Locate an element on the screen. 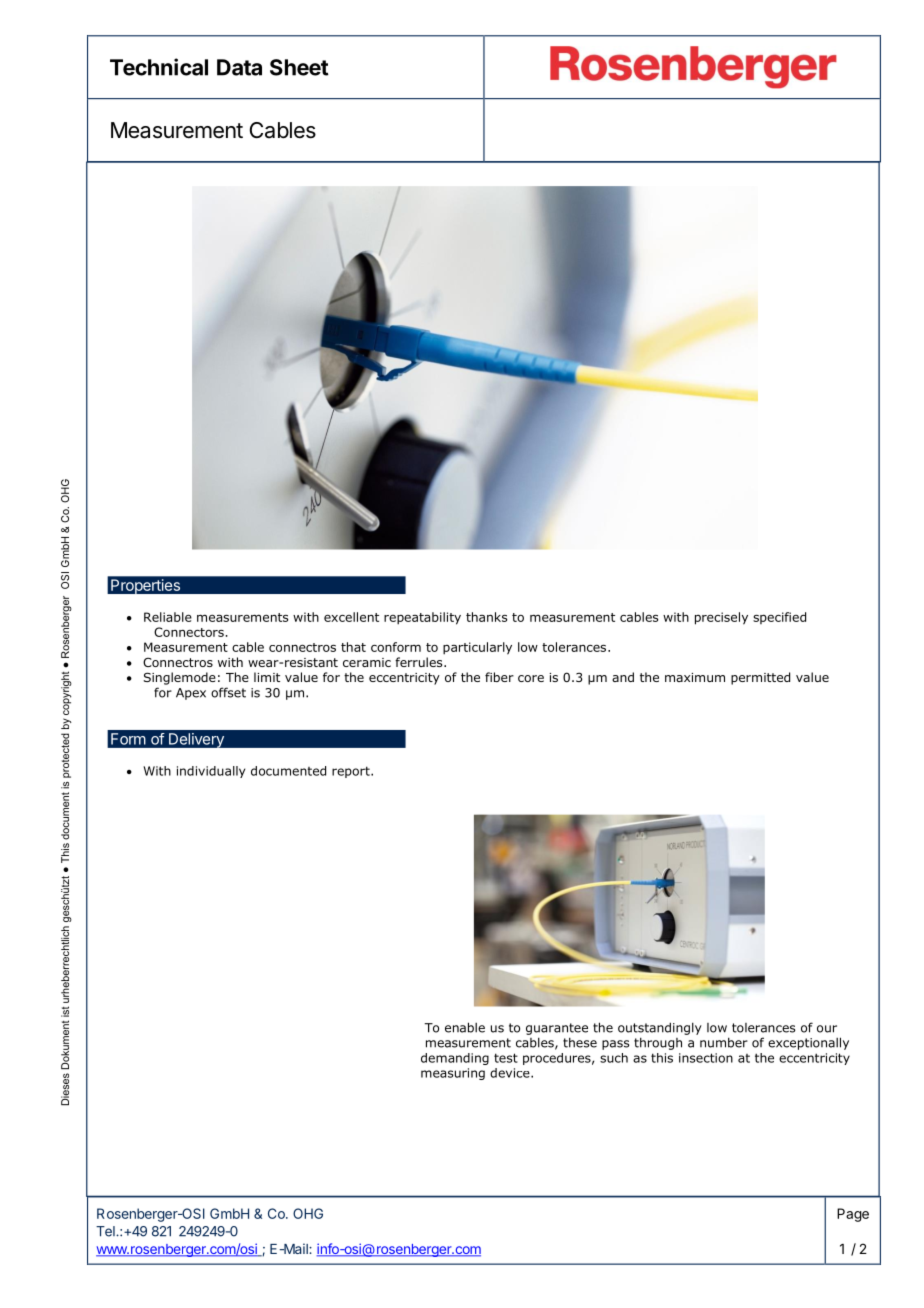  thanks is located at coordinates (486, 617).
